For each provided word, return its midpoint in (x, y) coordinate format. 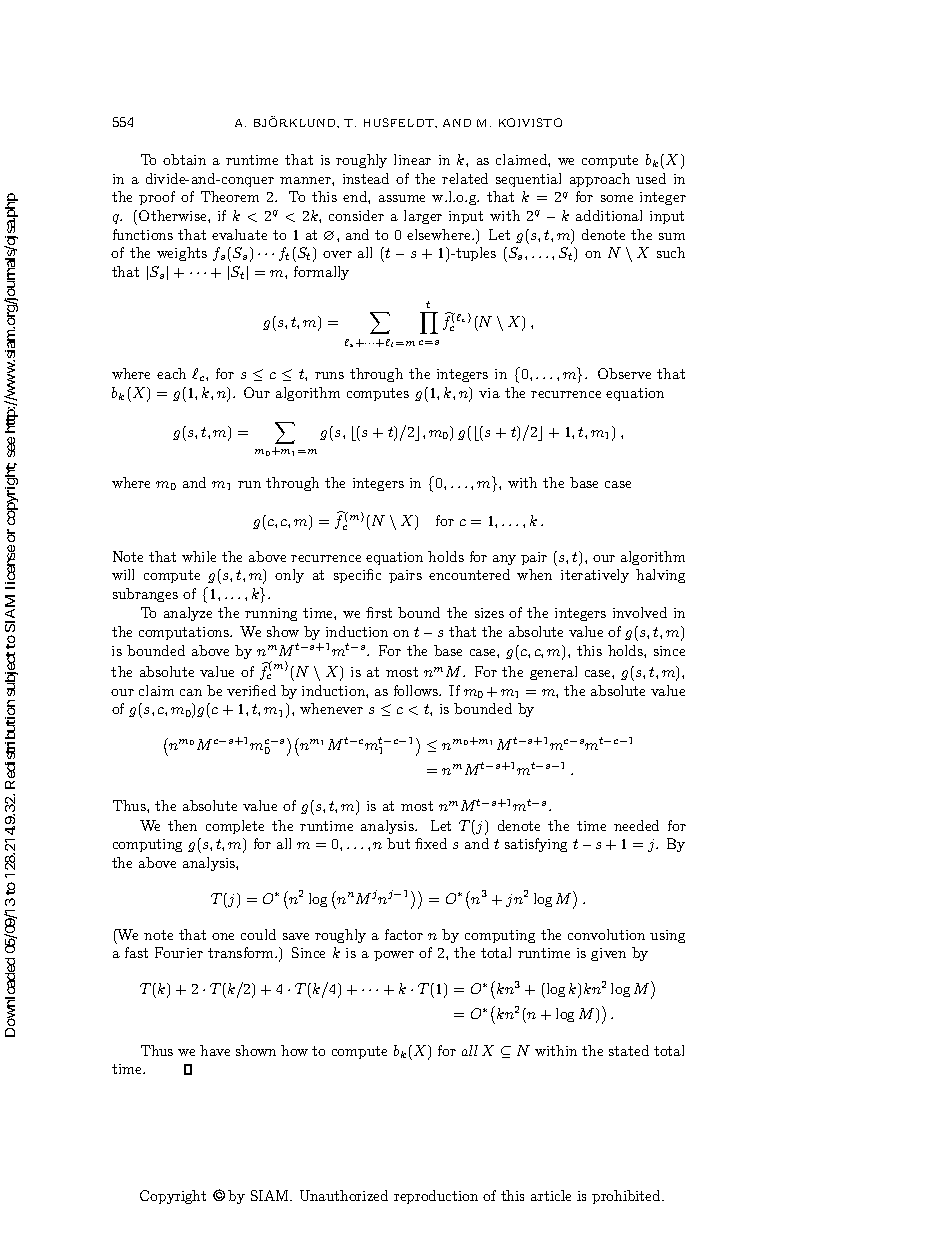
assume (402, 198)
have (215, 1050)
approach (600, 180)
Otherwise (174, 215)
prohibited (627, 1197)
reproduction (436, 1197)
